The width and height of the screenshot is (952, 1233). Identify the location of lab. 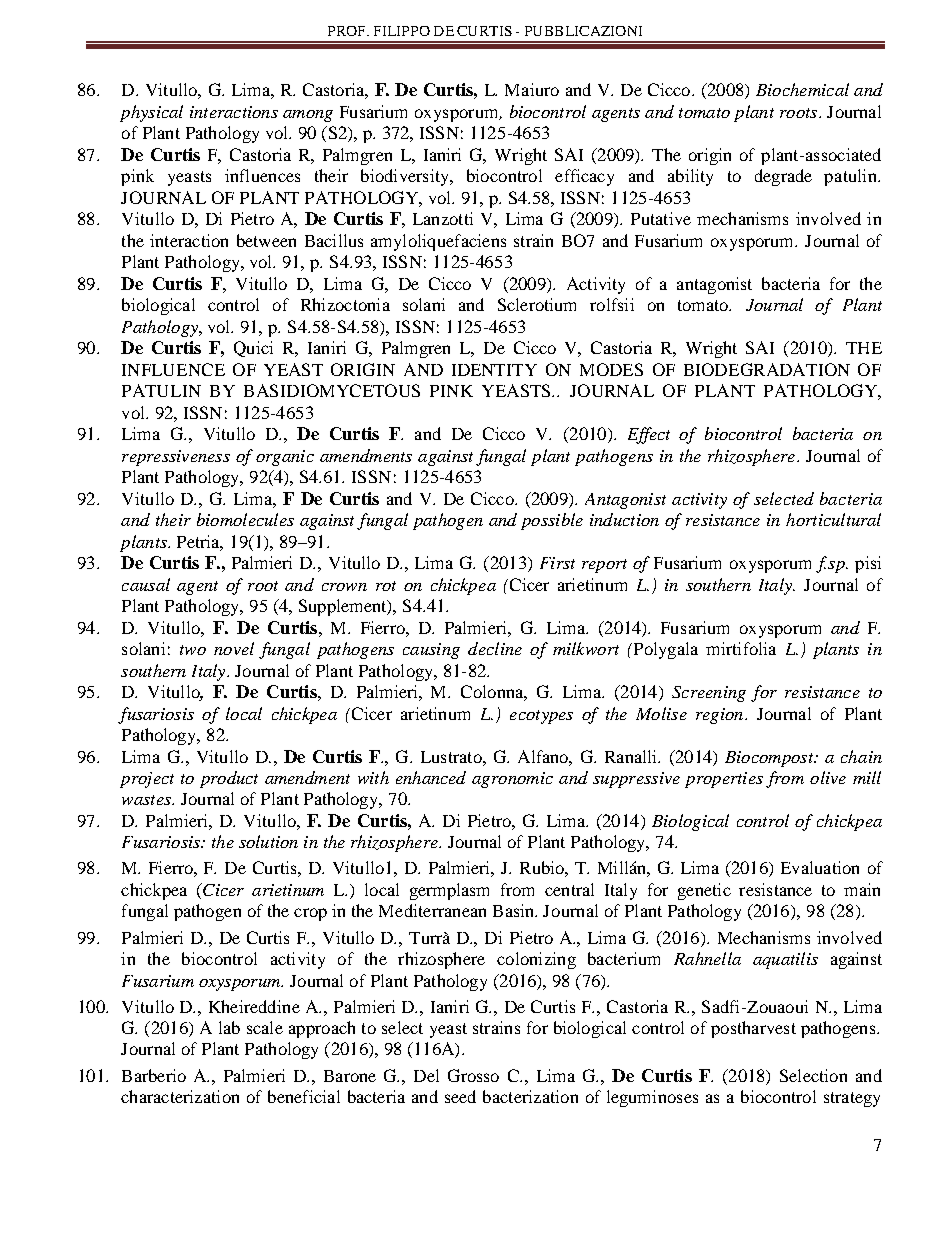
(229, 1027).
